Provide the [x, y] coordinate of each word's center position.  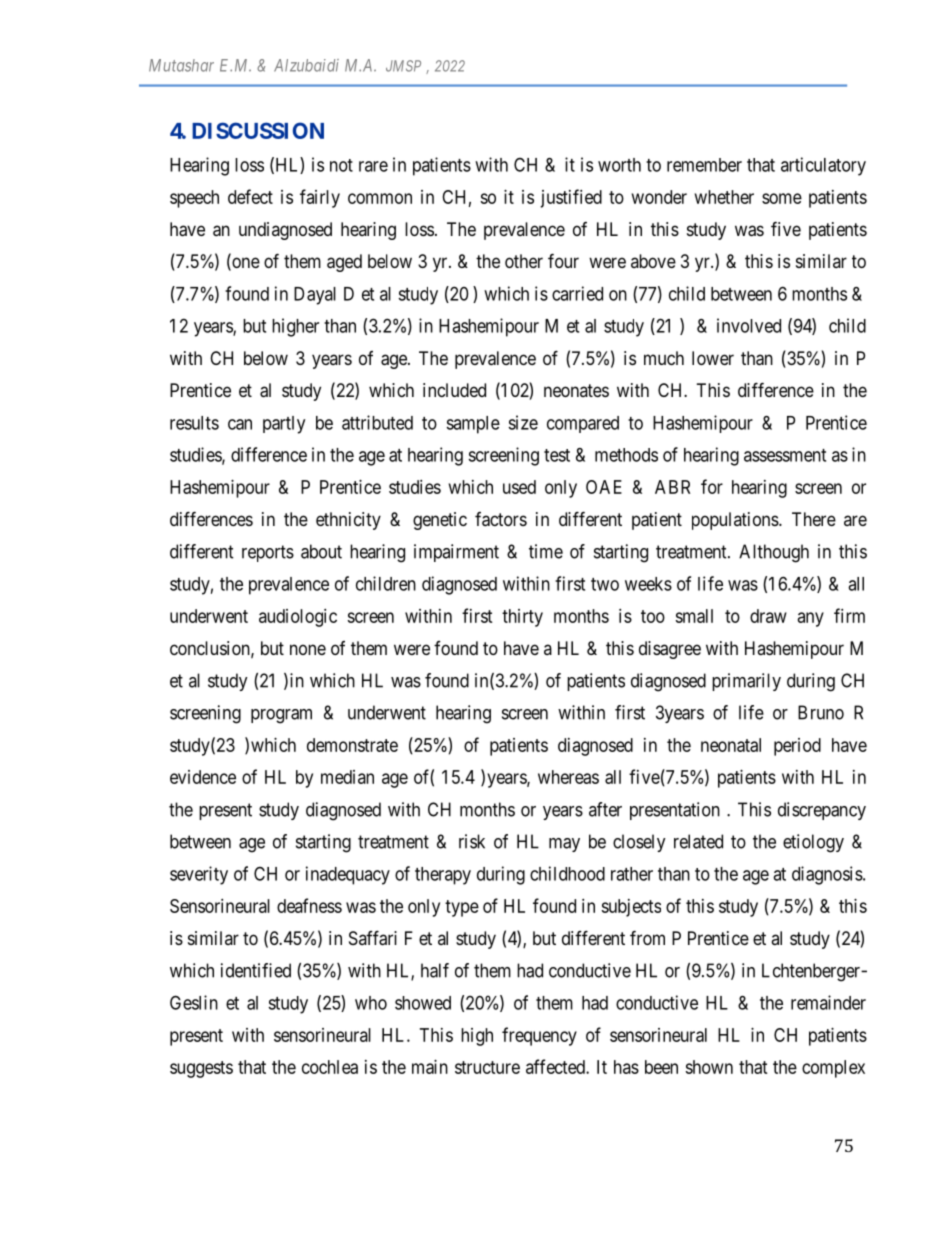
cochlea [330, 1067]
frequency [539, 1036]
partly [284, 425]
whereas [568, 777]
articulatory [823, 166]
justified [571, 198]
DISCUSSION [258, 130]
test [557, 455]
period [797, 747]
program [281, 716]
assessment [785, 455]
